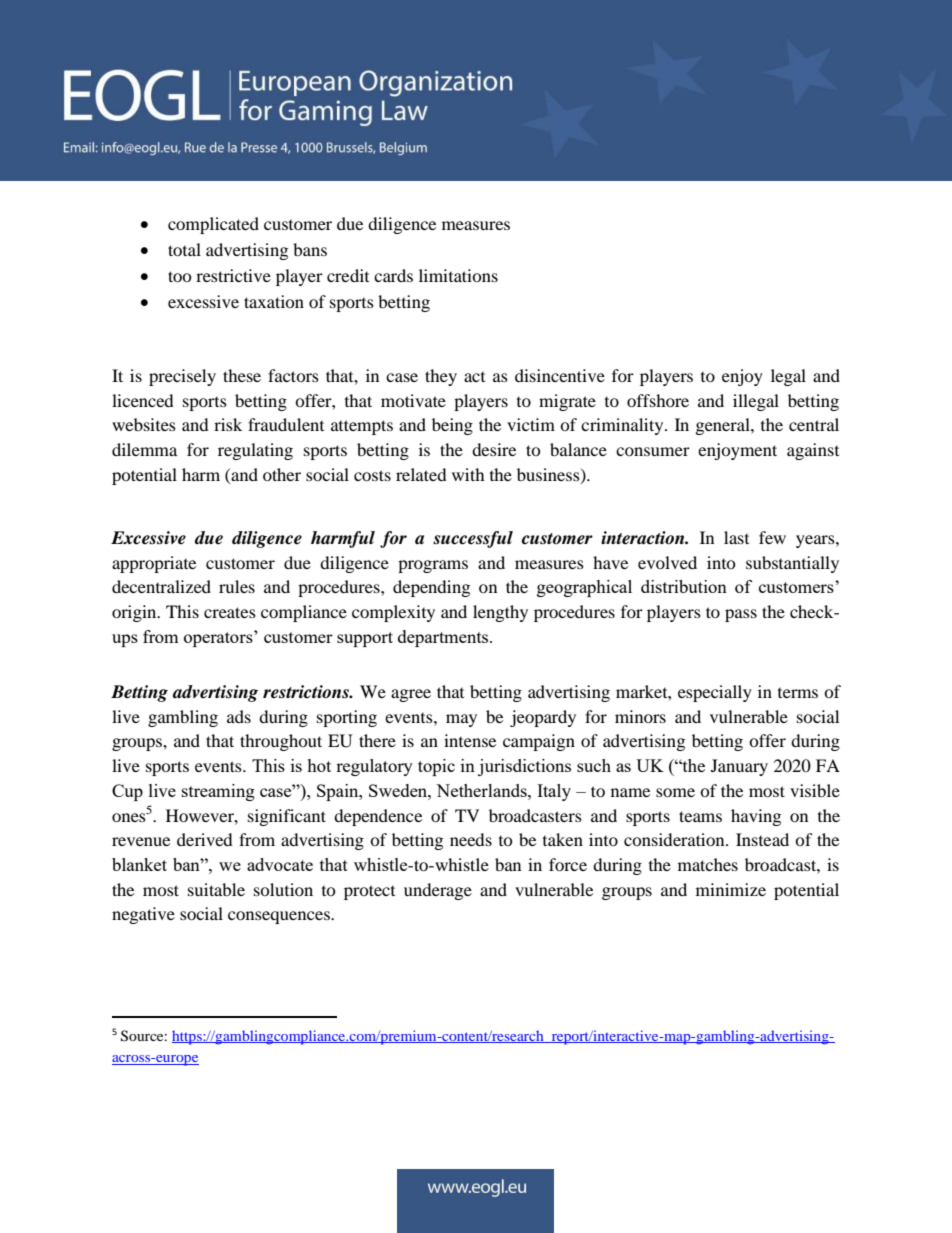 Image resolution: width=952 pixels, height=1233 pixels. Describe the element at coordinates (239, 716) in the page. I see `ads` at that location.
